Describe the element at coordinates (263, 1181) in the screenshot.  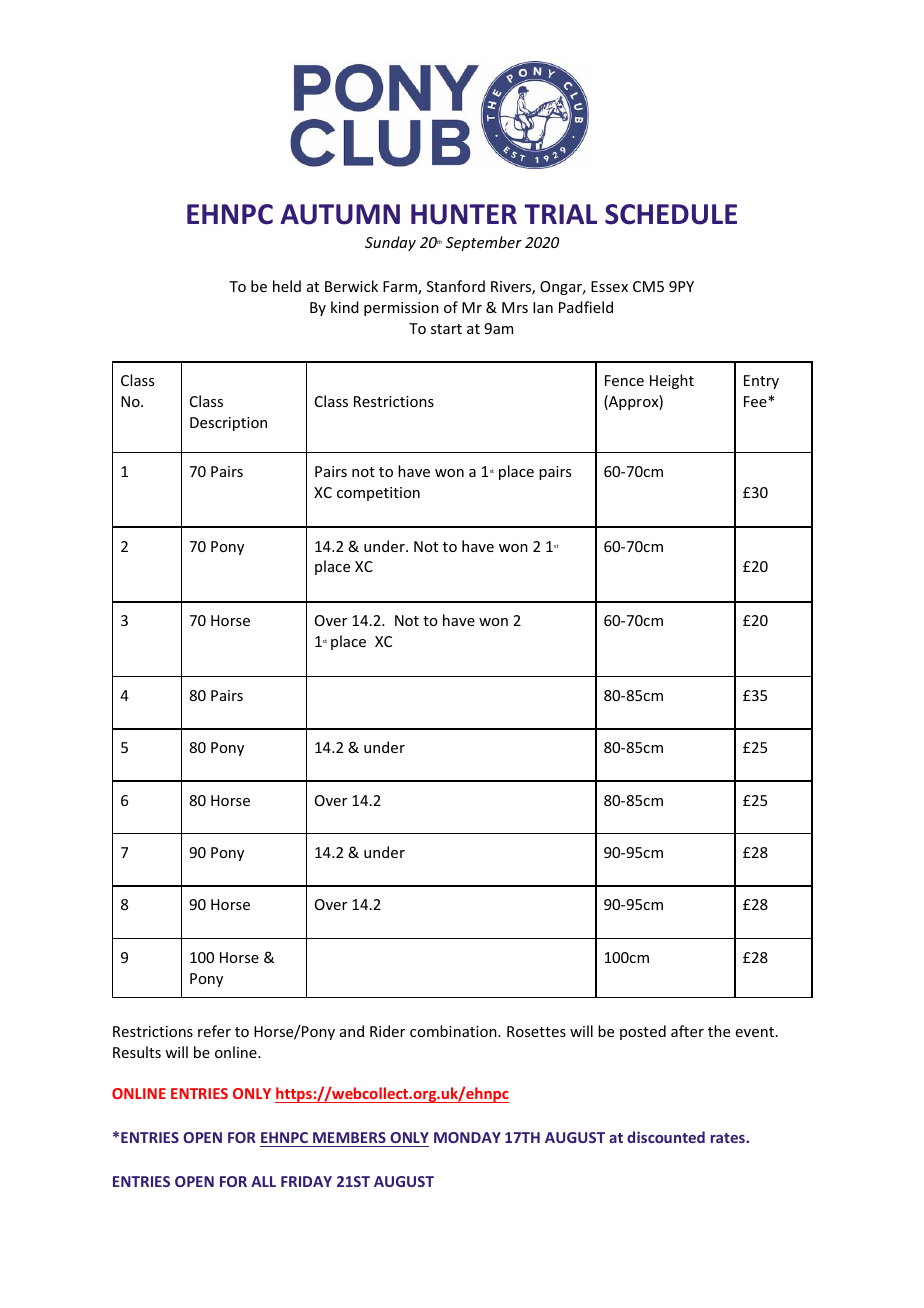
I see `ALL` at that location.
